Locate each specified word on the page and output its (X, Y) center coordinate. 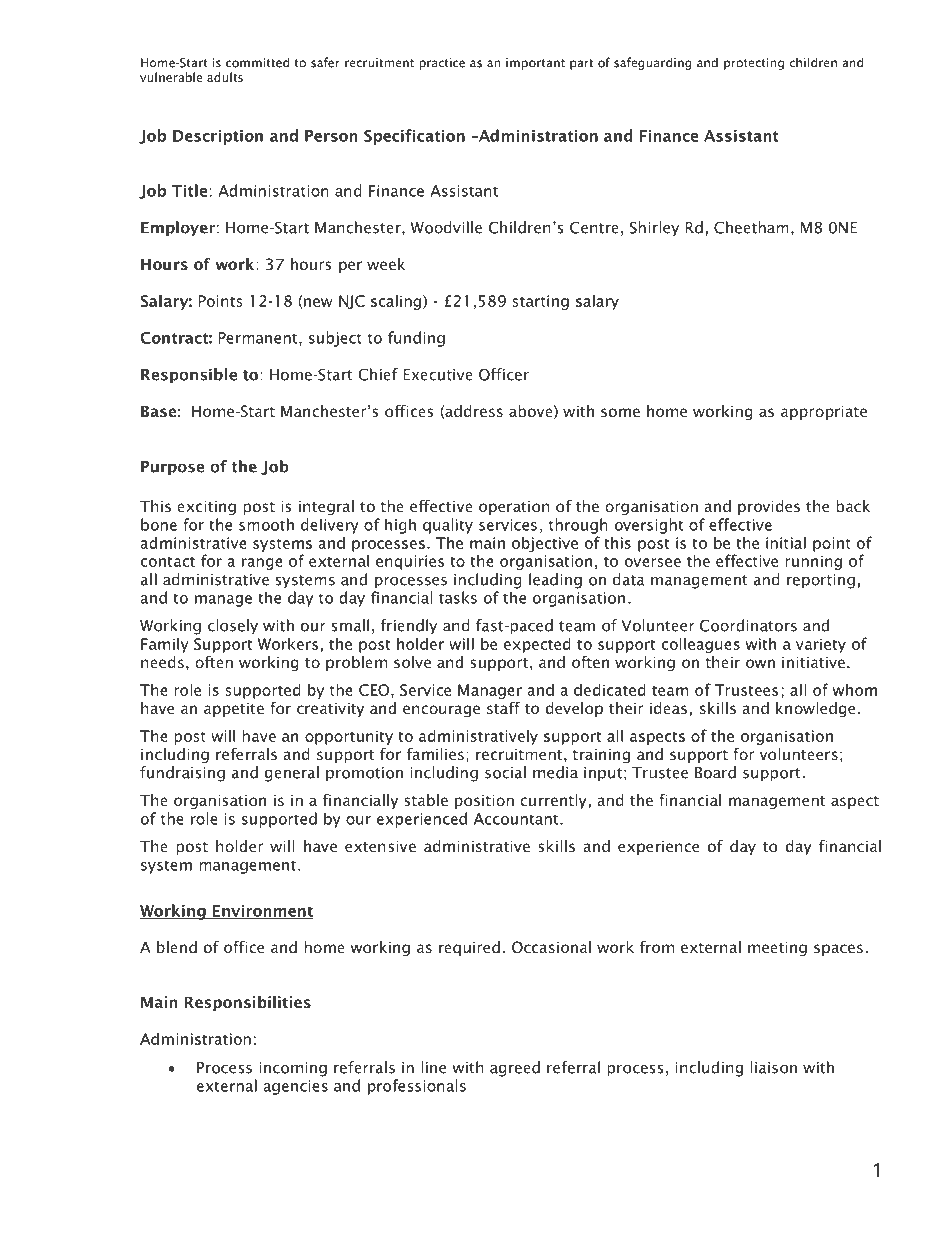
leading (555, 581)
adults (225, 77)
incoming (293, 1069)
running (813, 562)
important (535, 64)
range (262, 564)
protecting (754, 64)
